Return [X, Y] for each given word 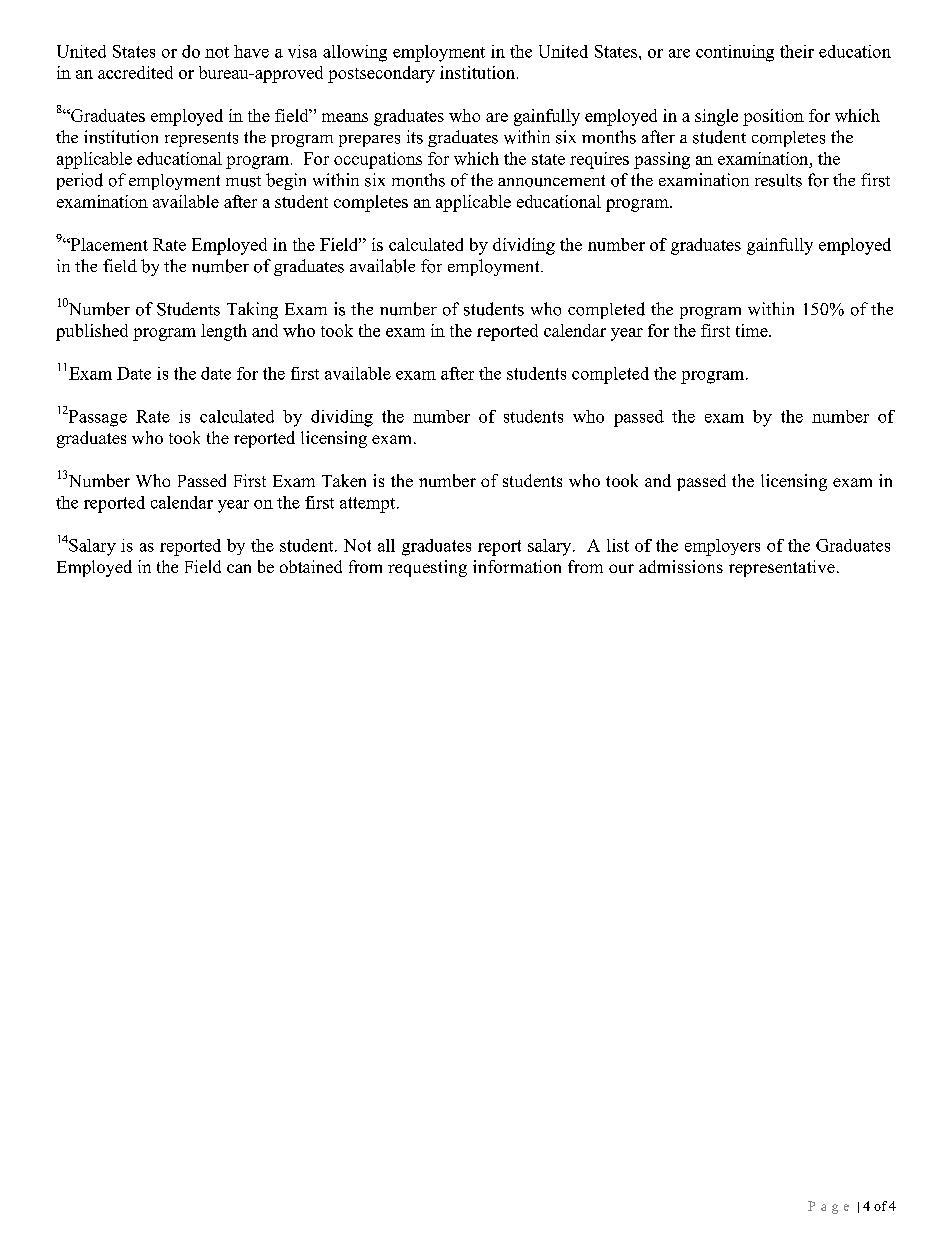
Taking [252, 310]
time [753, 330]
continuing [735, 53]
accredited [135, 72]
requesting [427, 568]
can [239, 568]
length [224, 332]
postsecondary [381, 74]
